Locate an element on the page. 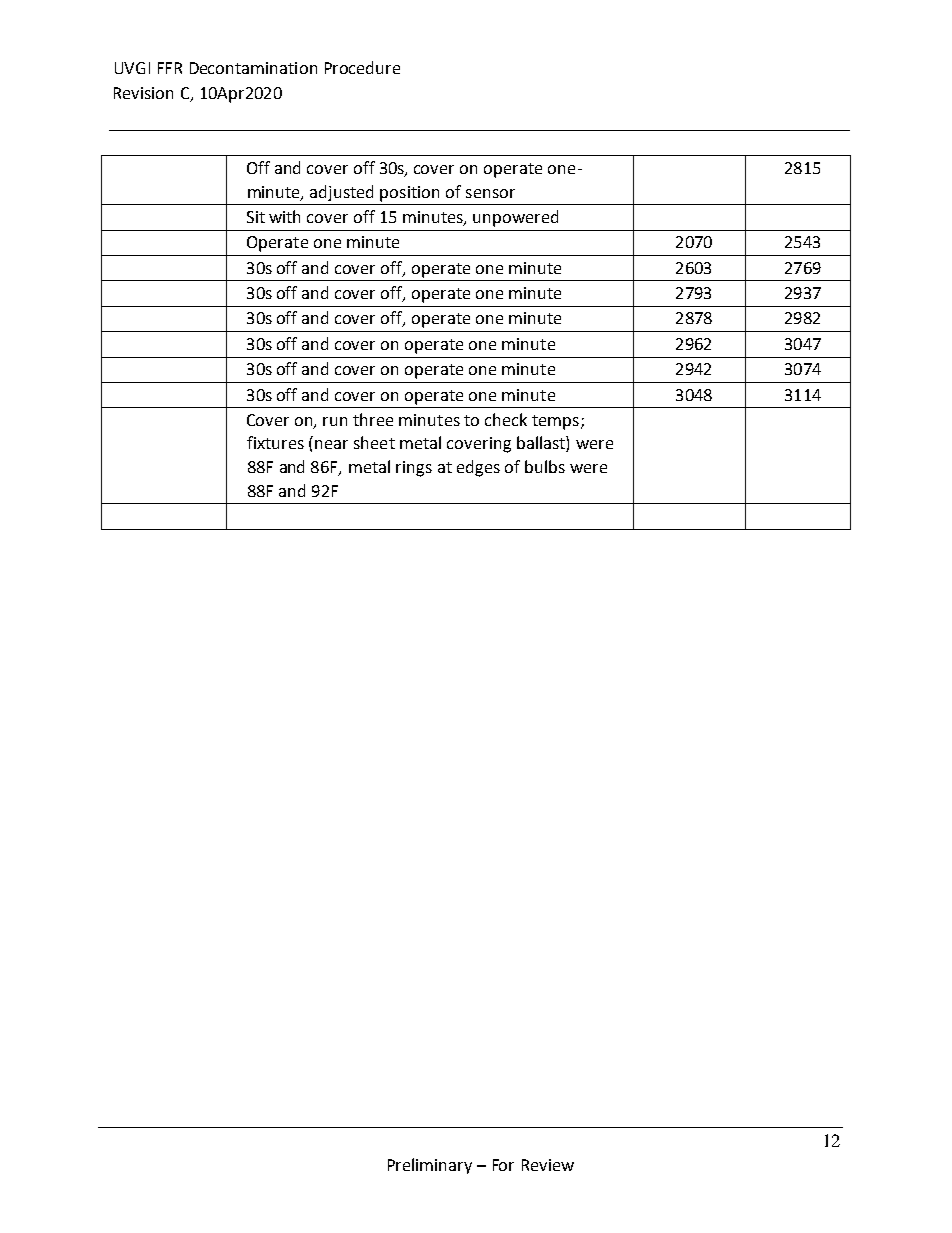 The height and width of the document is (1233, 952). Revision is located at coordinates (143, 93).
